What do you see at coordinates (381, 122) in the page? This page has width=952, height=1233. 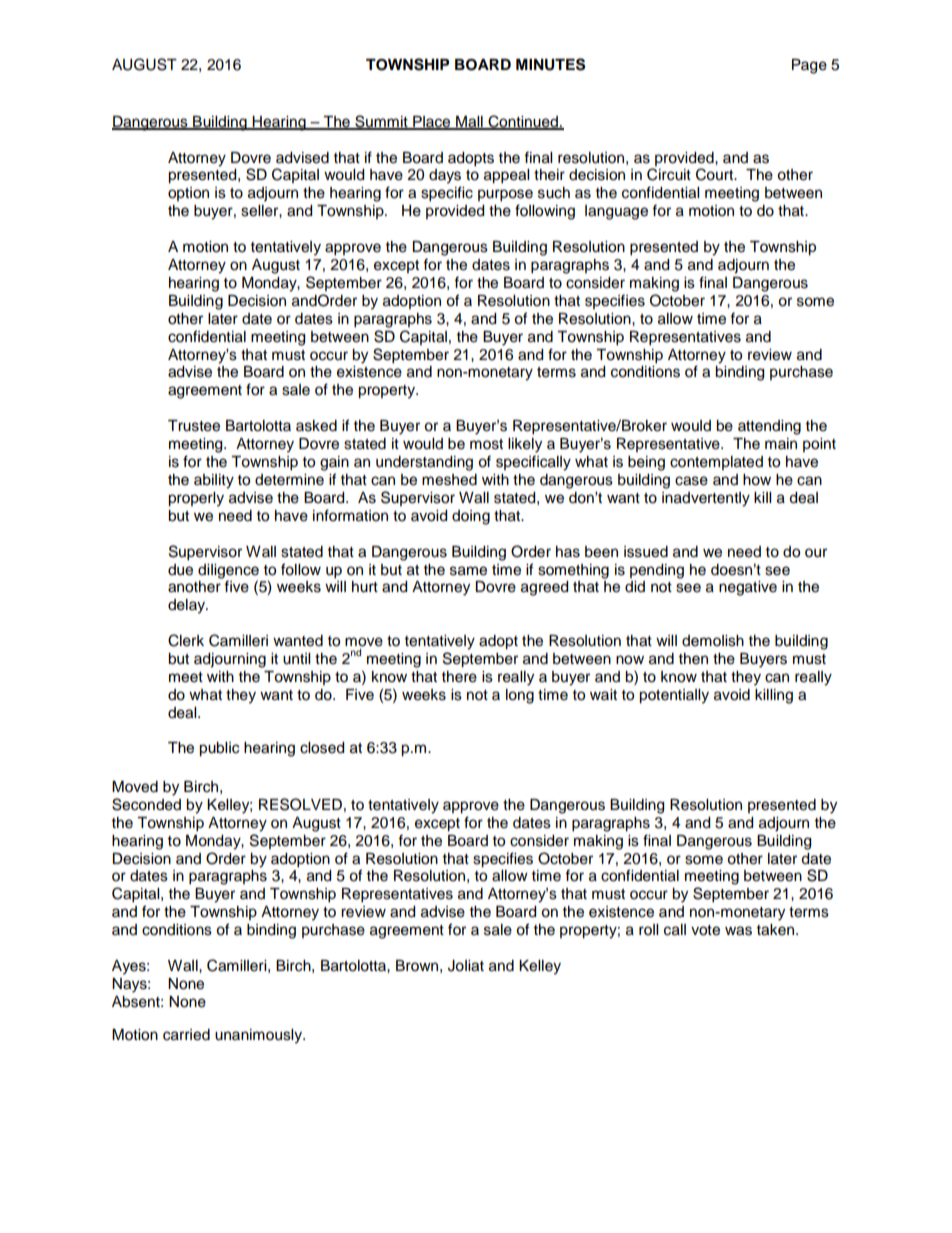 I see `Summit` at bounding box center [381, 122].
